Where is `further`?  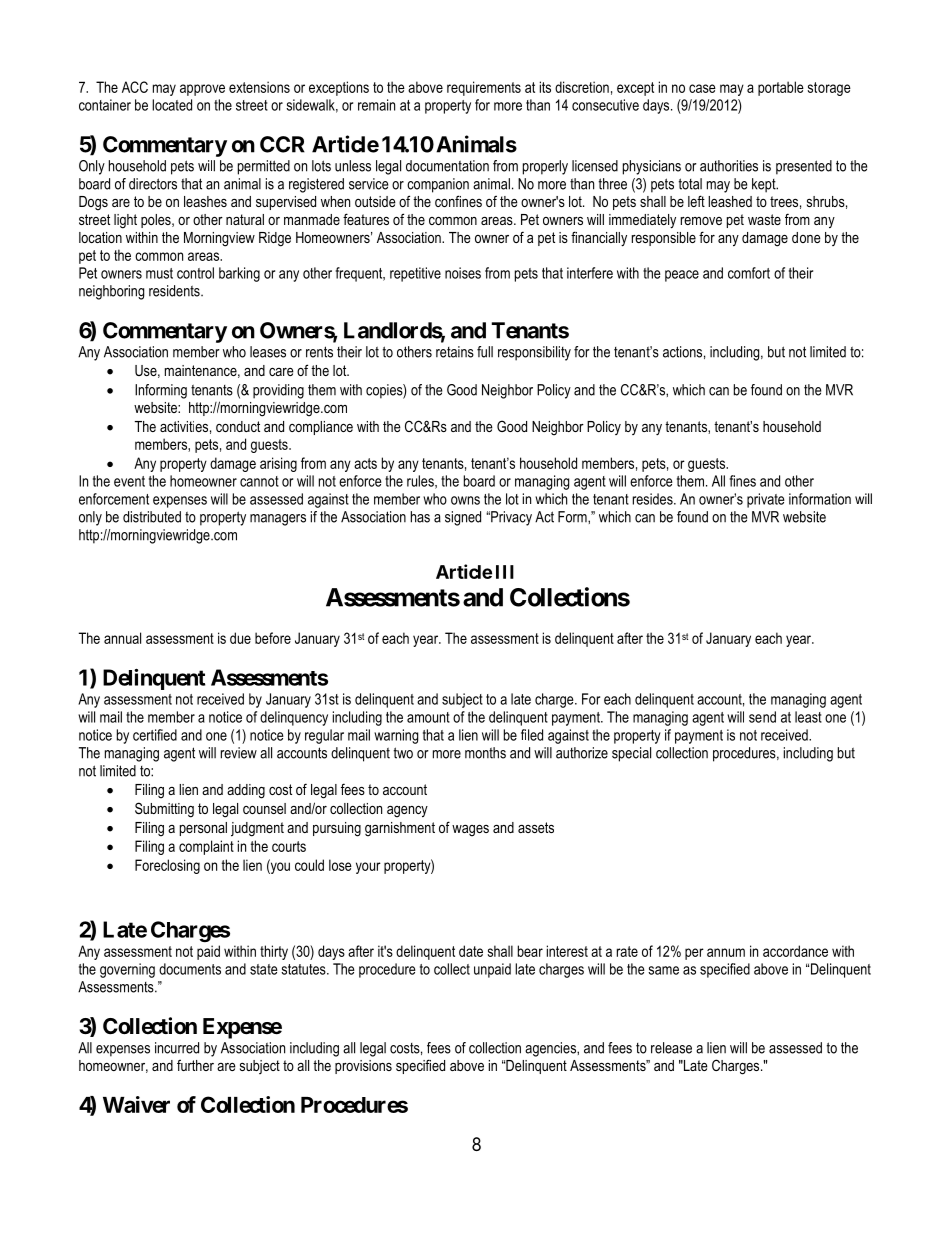 further is located at coordinates (195, 1065).
